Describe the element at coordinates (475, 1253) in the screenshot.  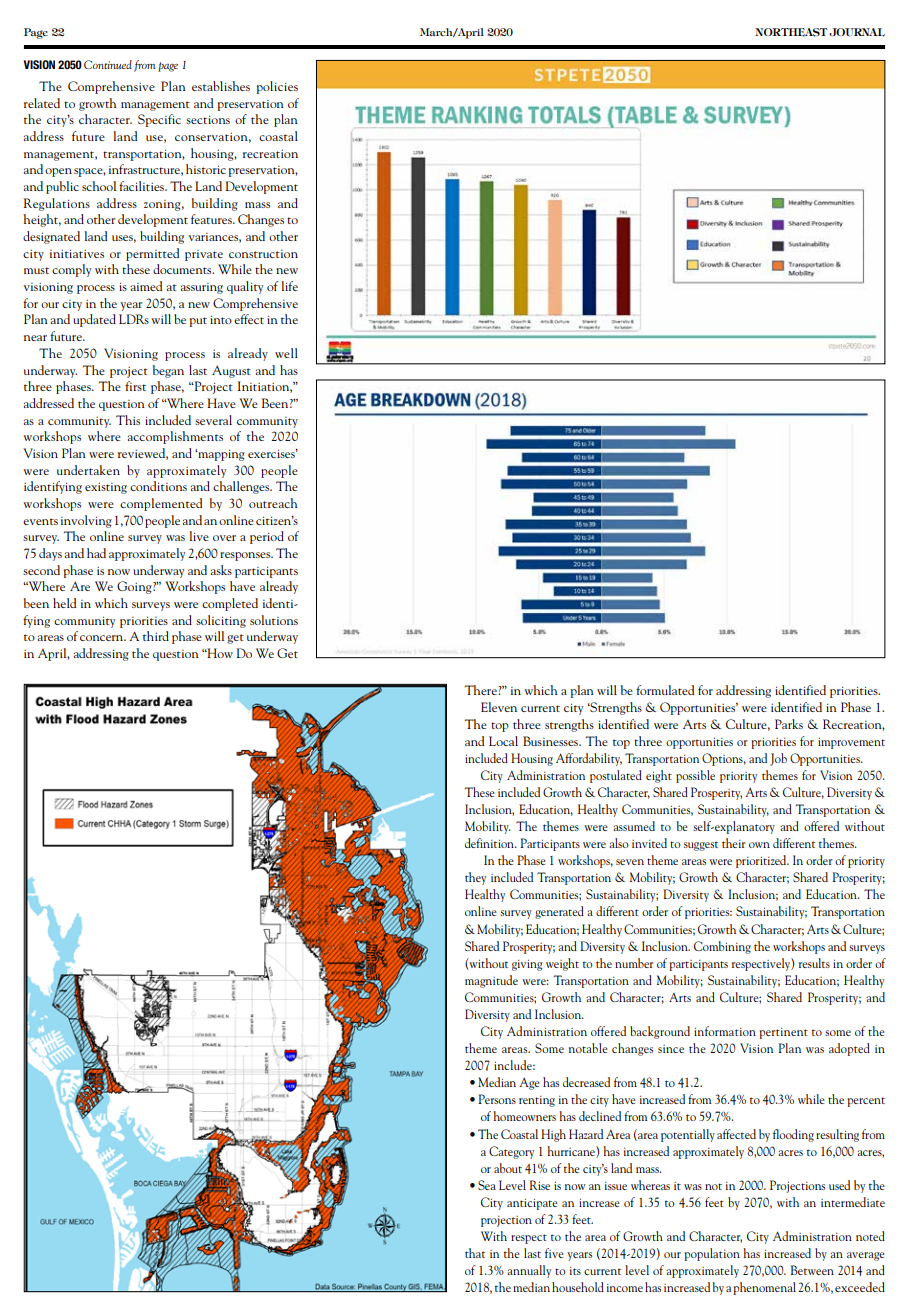
I see `that` at that location.
